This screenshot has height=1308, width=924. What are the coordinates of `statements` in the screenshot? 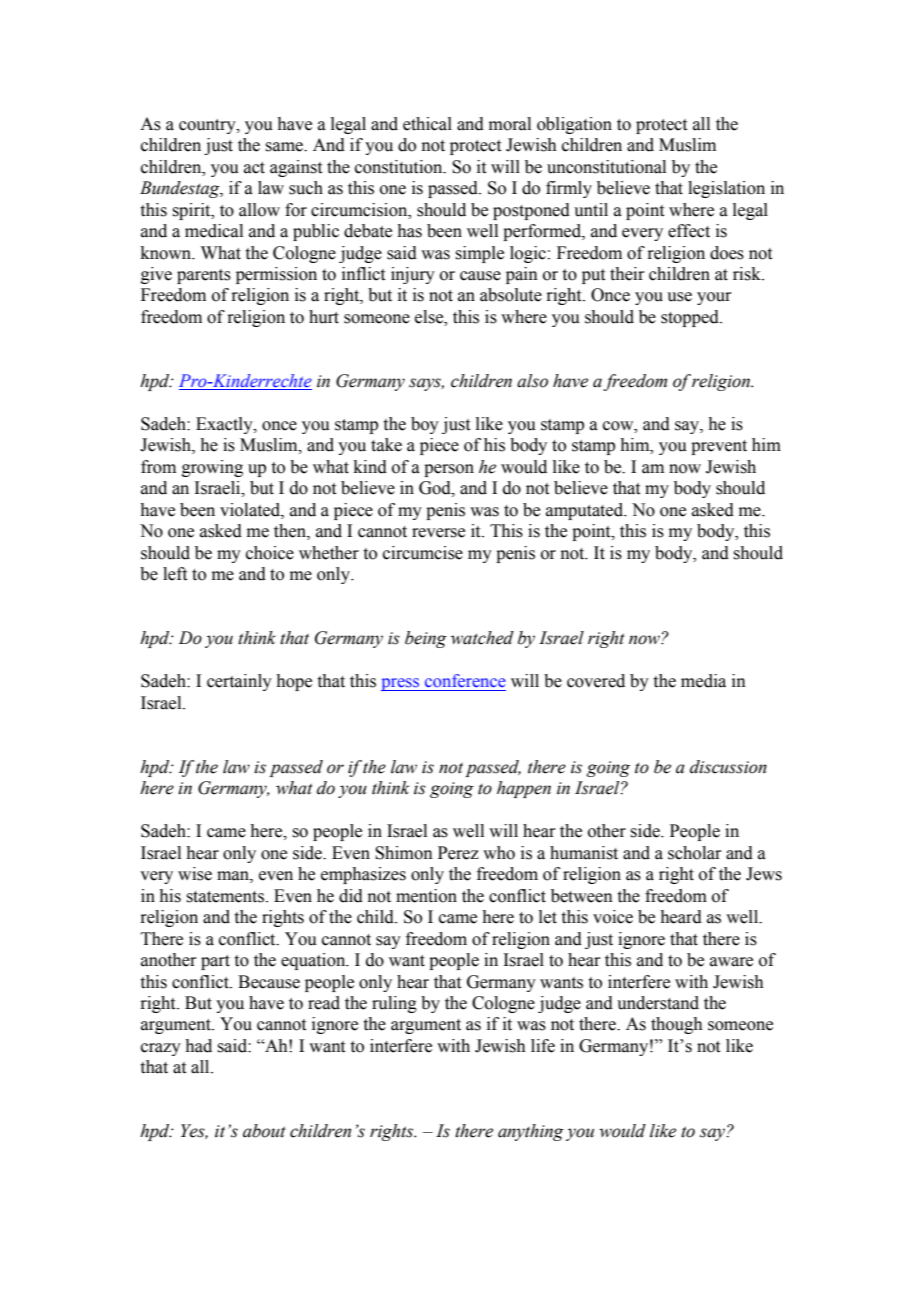 It's located at (225, 897).
